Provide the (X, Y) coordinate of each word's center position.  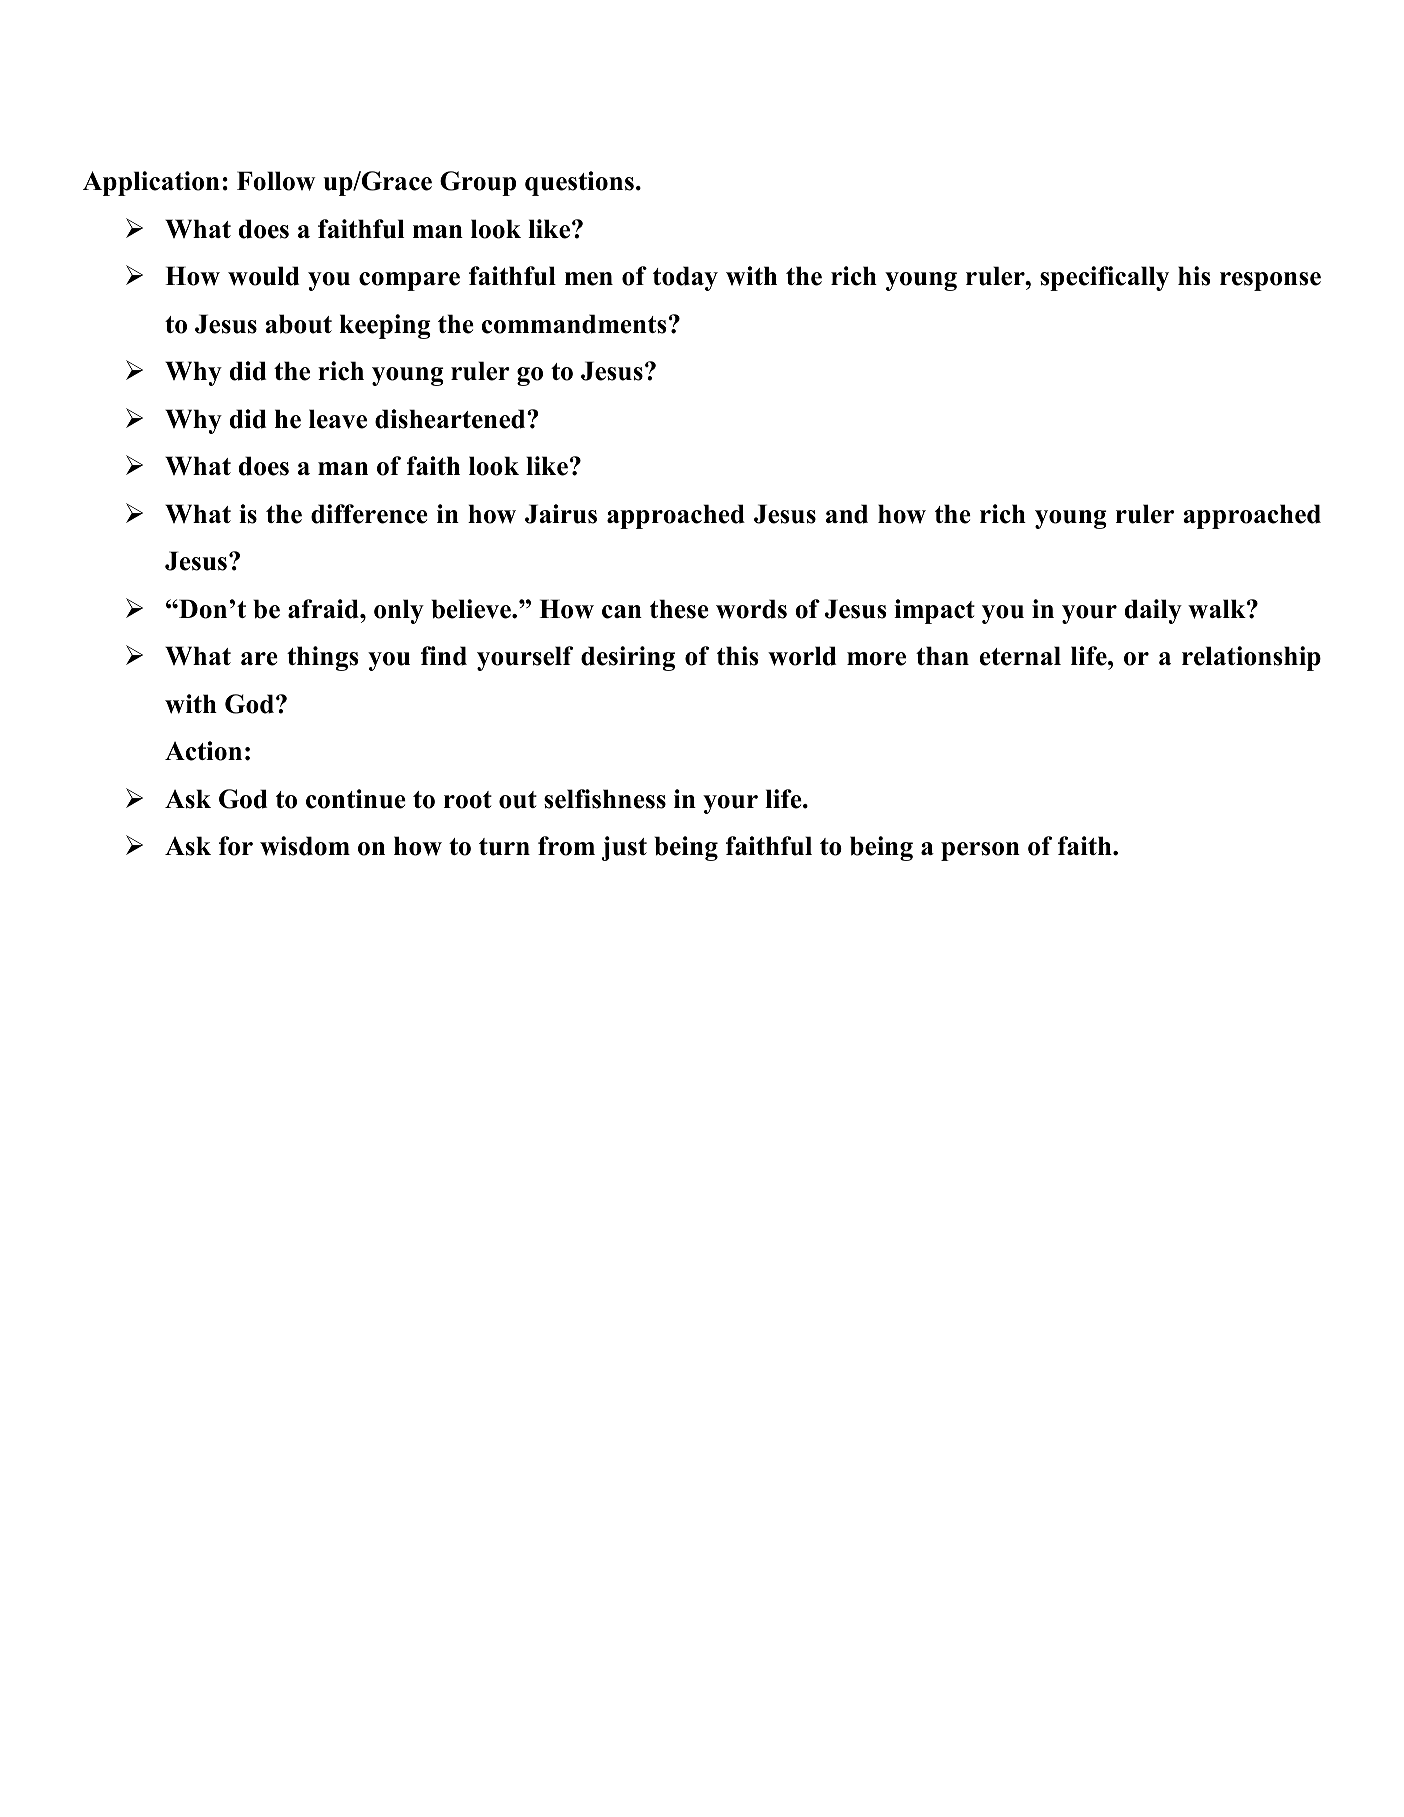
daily (1153, 611)
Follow (276, 181)
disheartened (451, 419)
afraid (324, 609)
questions (579, 183)
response (1270, 281)
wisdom (305, 846)
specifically (1104, 278)
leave (338, 419)
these (679, 609)
